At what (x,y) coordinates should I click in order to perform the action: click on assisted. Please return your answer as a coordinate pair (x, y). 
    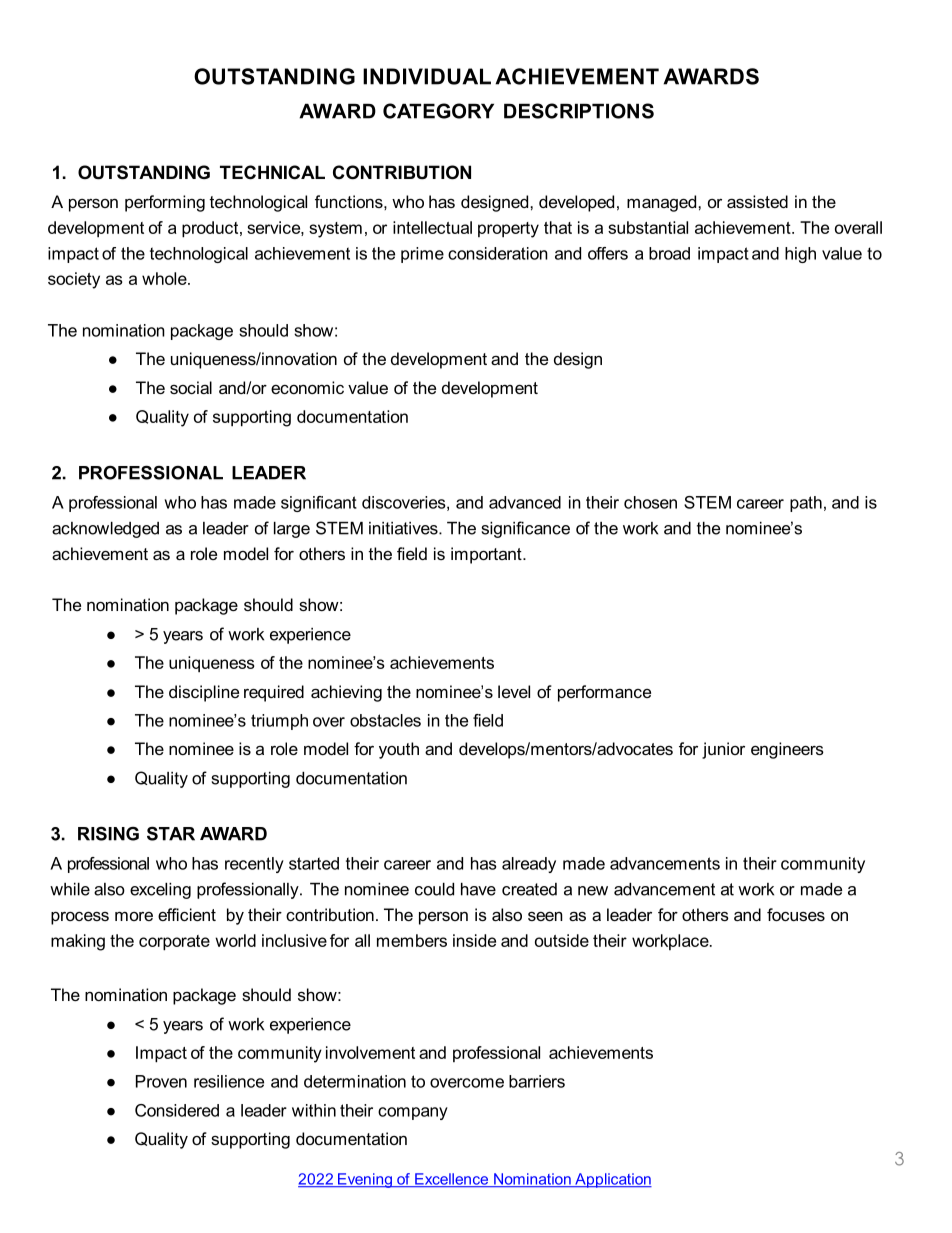
    Looking at the image, I should click on (757, 201).
